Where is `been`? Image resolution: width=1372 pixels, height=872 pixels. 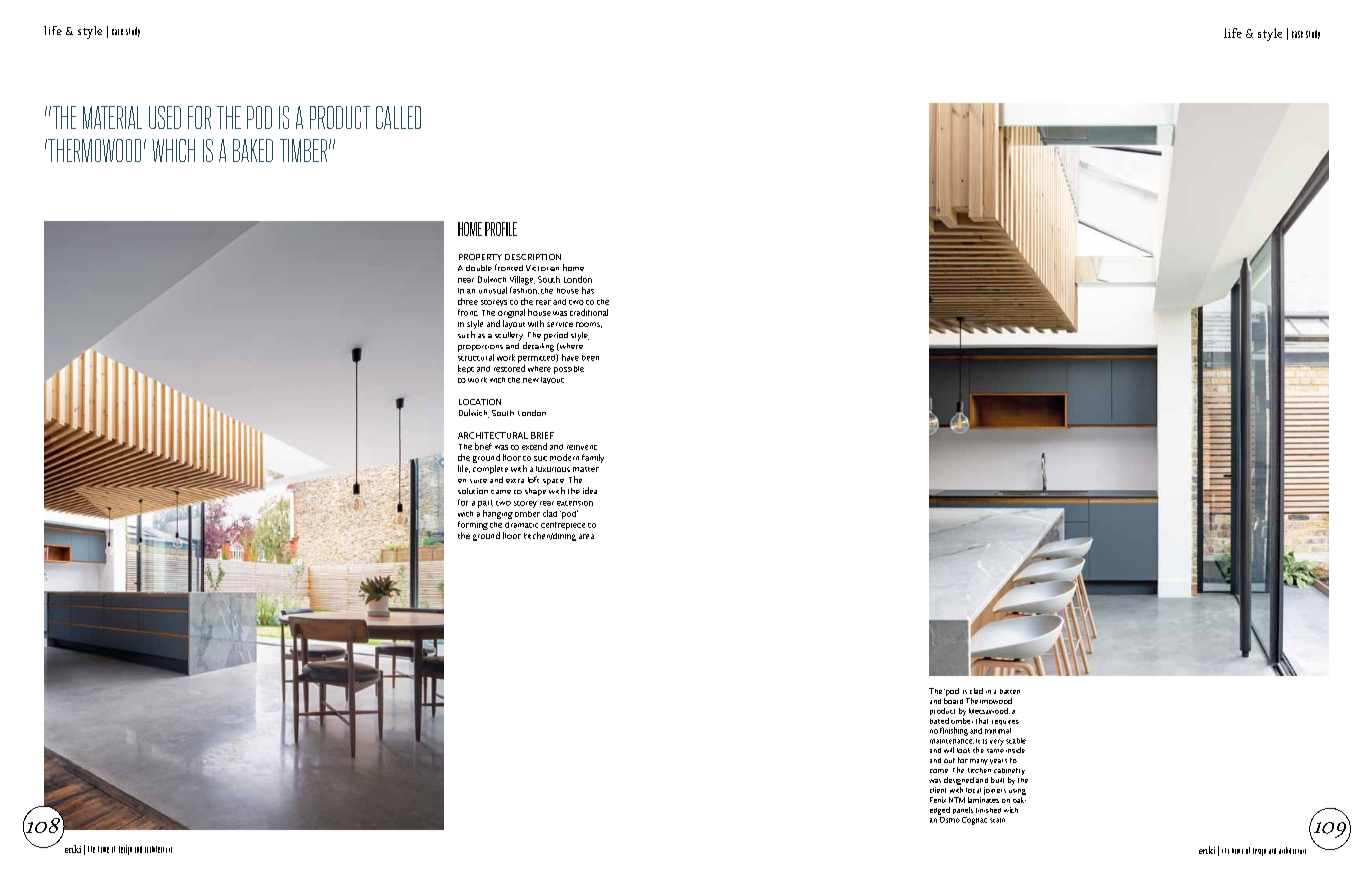
been is located at coordinates (590, 358).
